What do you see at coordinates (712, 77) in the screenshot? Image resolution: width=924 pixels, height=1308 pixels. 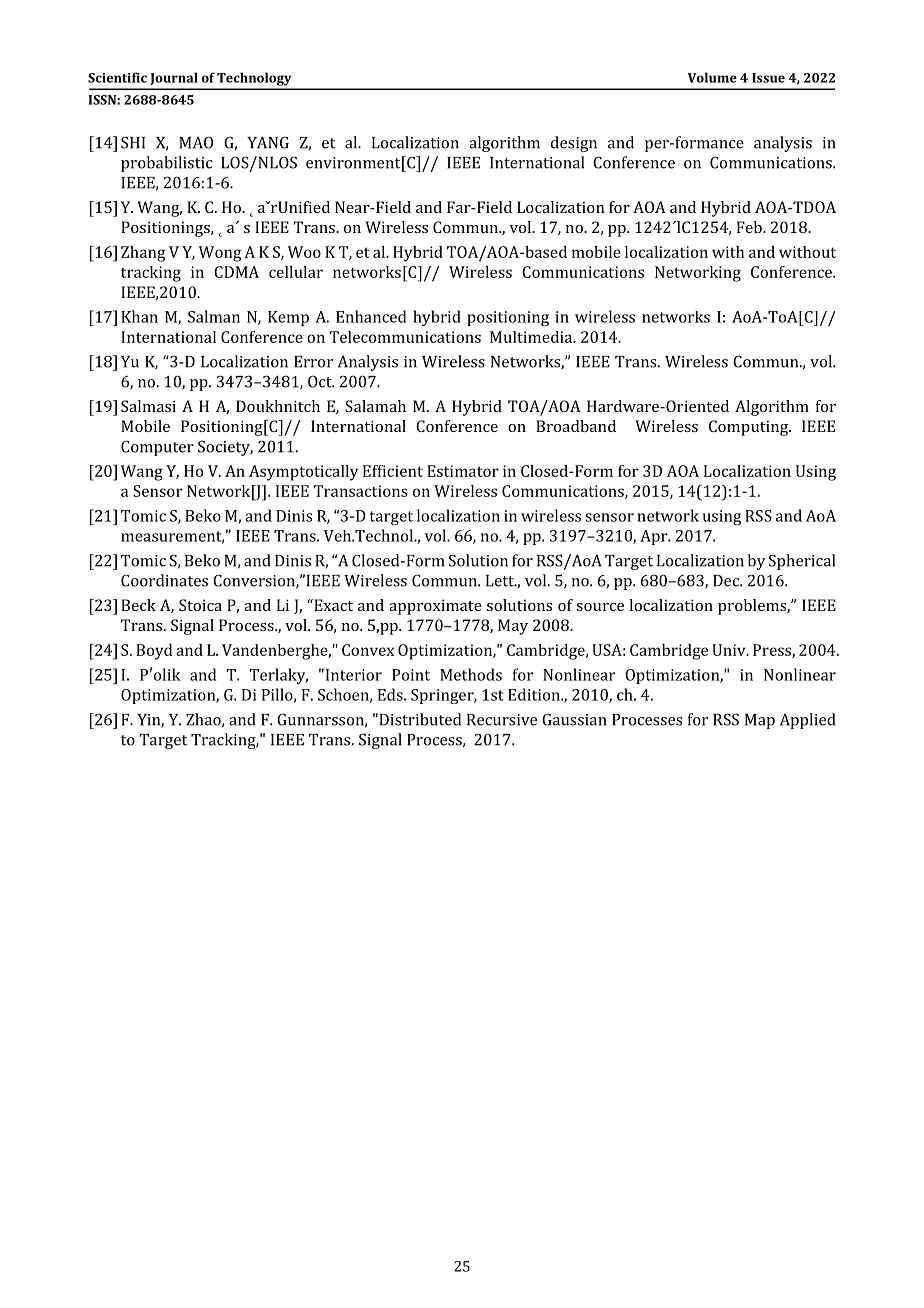 I see `Volume` at bounding box center [712, 77].
